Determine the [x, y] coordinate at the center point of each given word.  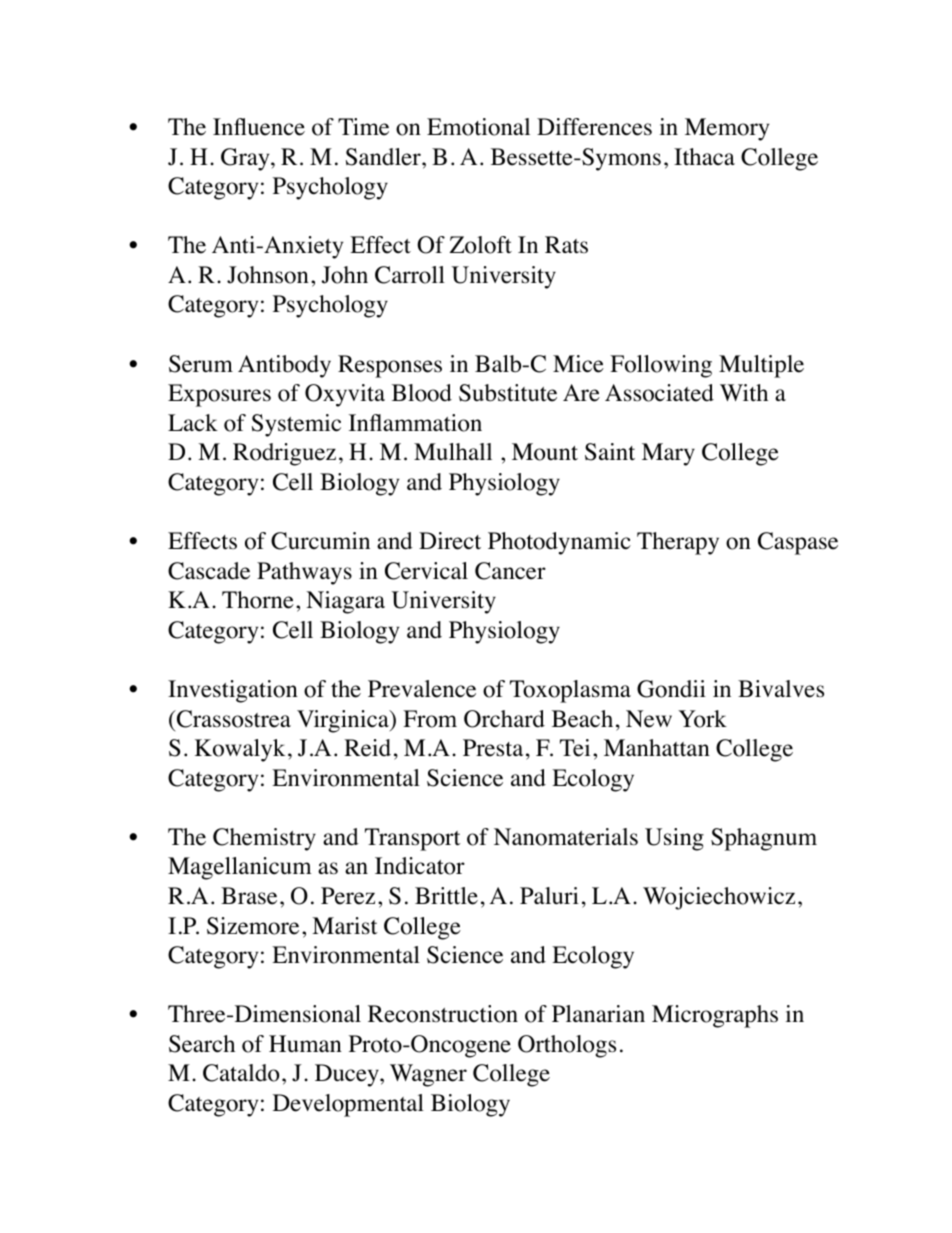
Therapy [678, 543]
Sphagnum [764, 839]
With [744, 393]
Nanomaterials [566, 837]
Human [305, 1044]
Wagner [428, 1075]
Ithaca [704, 157]
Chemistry [264, 839]
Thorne [258, 600]
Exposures [219, 395]
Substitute [508, 393]
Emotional [478, 127]
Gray [246, 159]
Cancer [510, 571]
